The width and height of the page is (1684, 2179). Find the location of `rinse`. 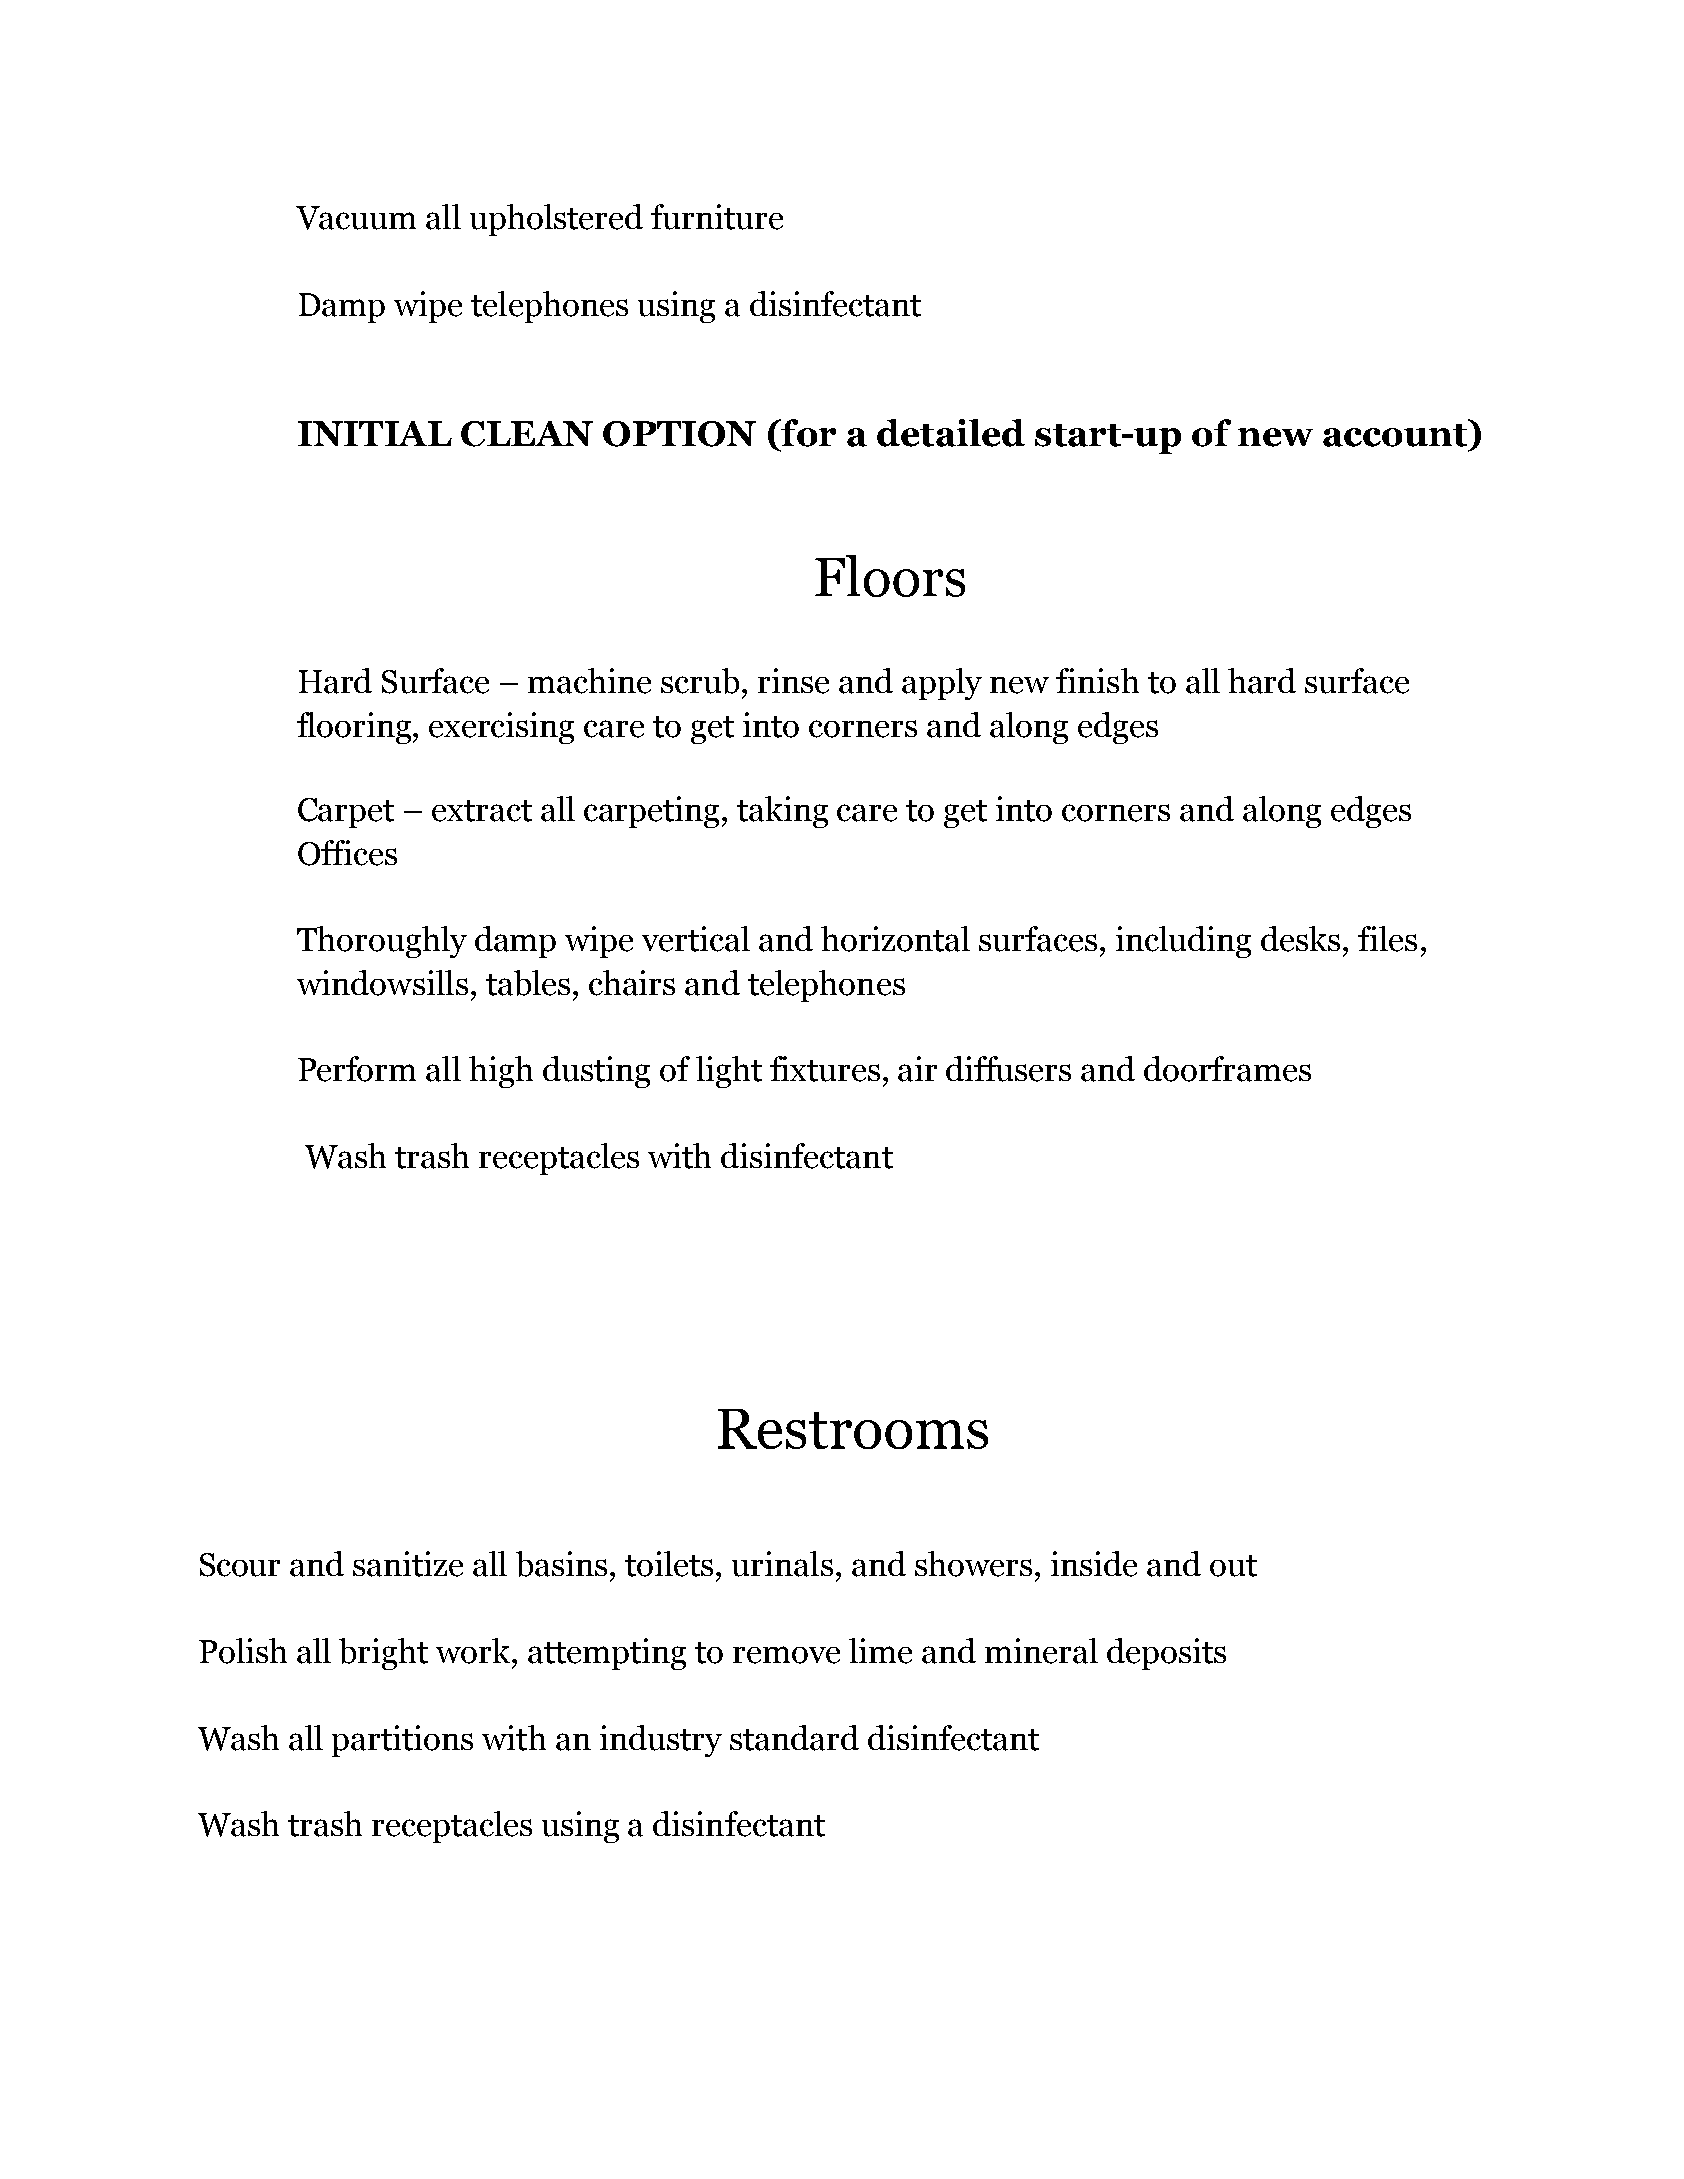

rinse is located at coordinates (793, 681).
